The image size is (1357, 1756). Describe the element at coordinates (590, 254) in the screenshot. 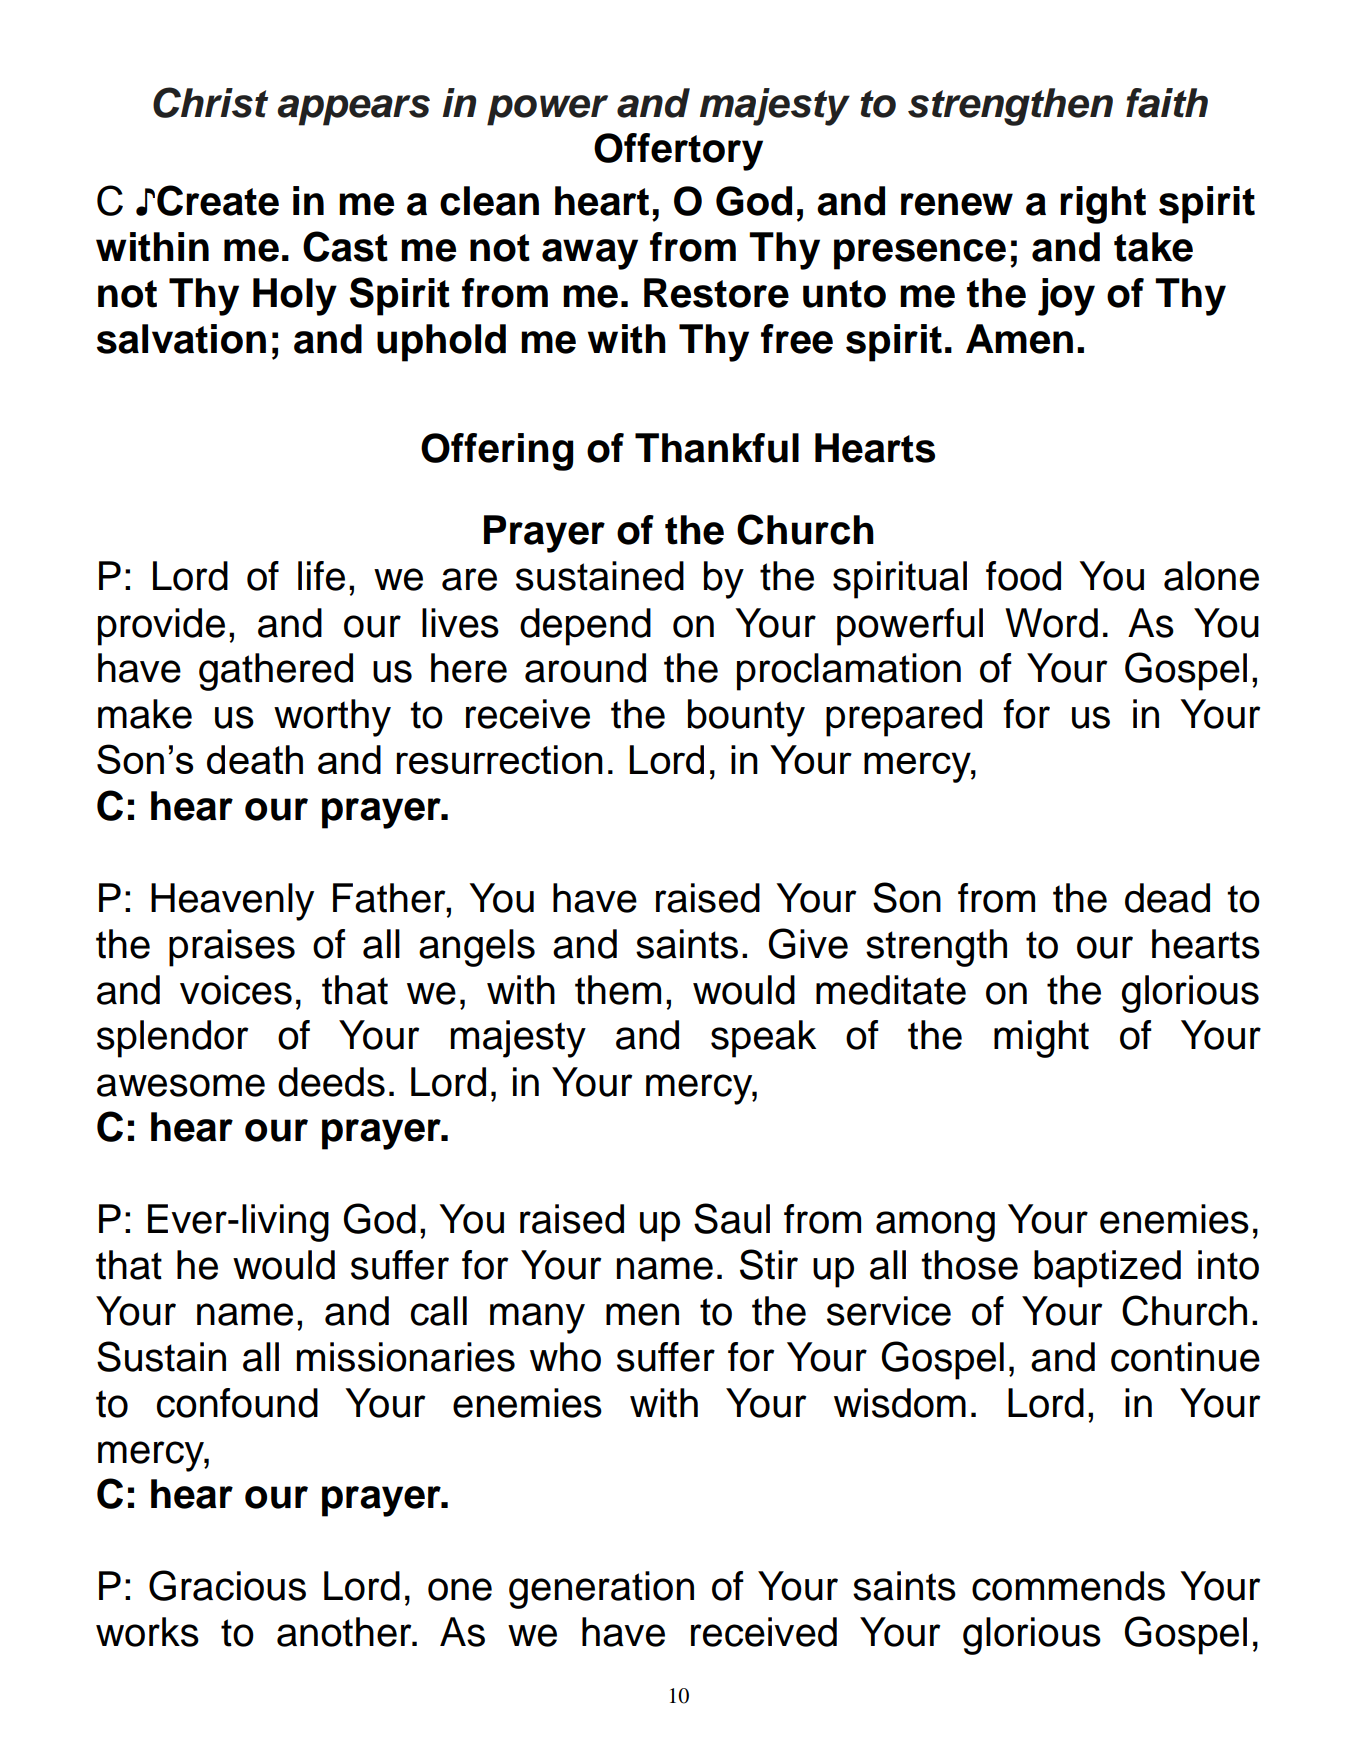

I see `away` at that location.
